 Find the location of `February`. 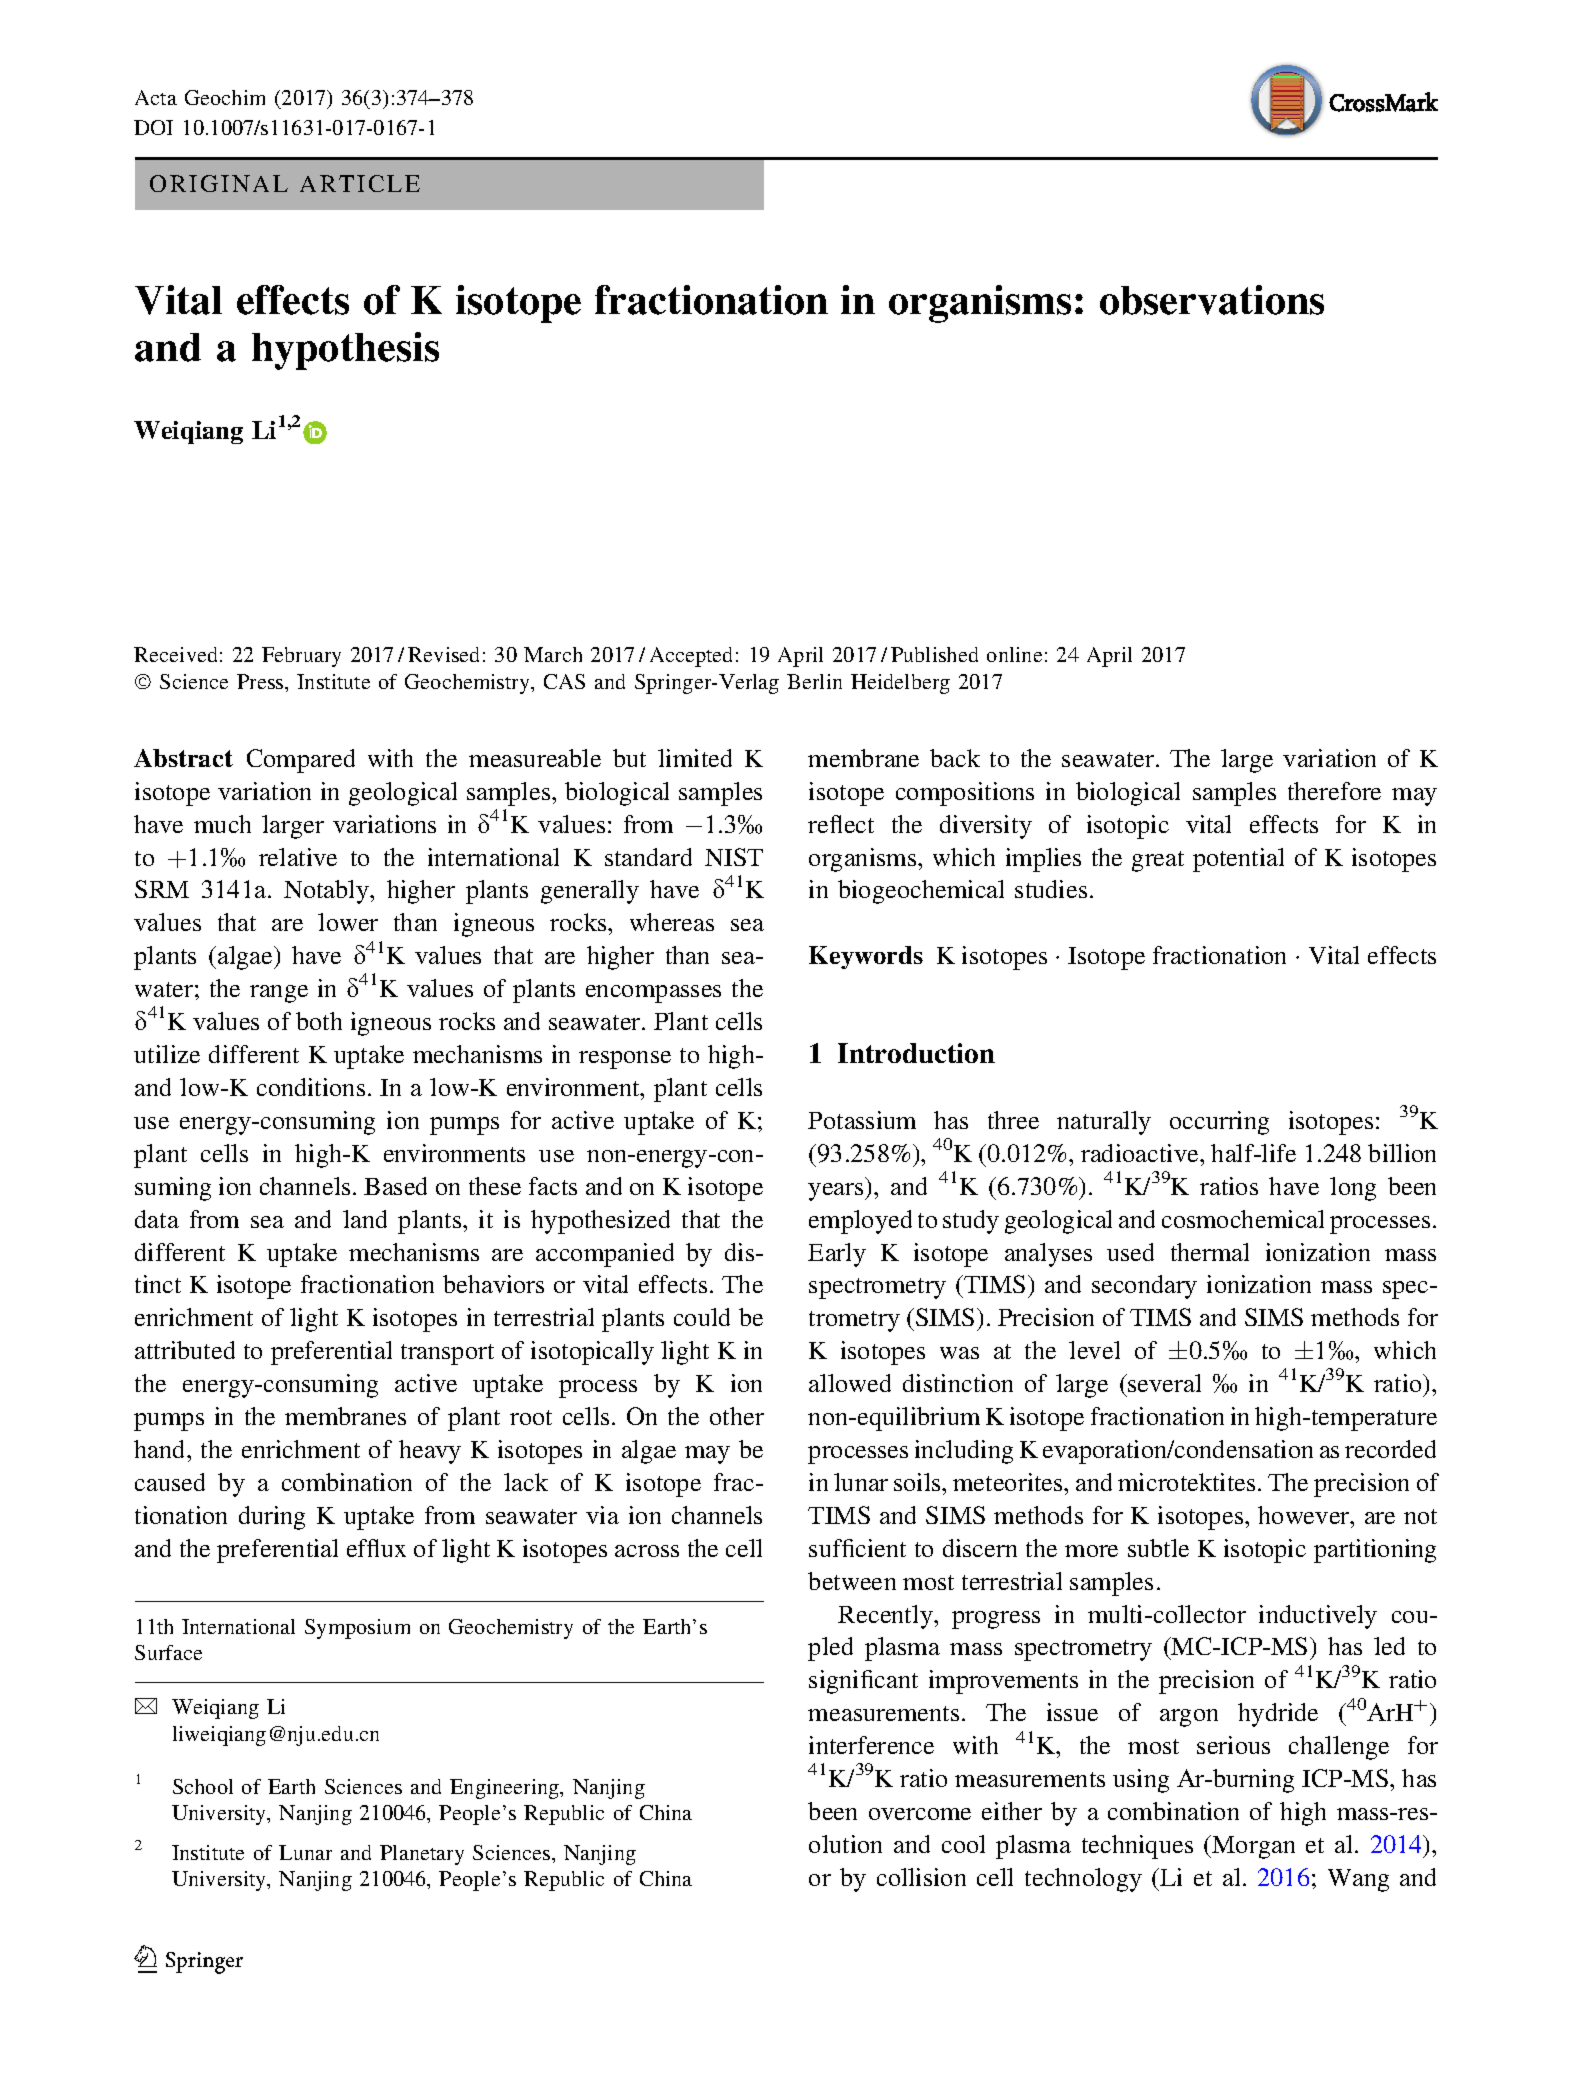

February is located at coordinates (301, 657).
